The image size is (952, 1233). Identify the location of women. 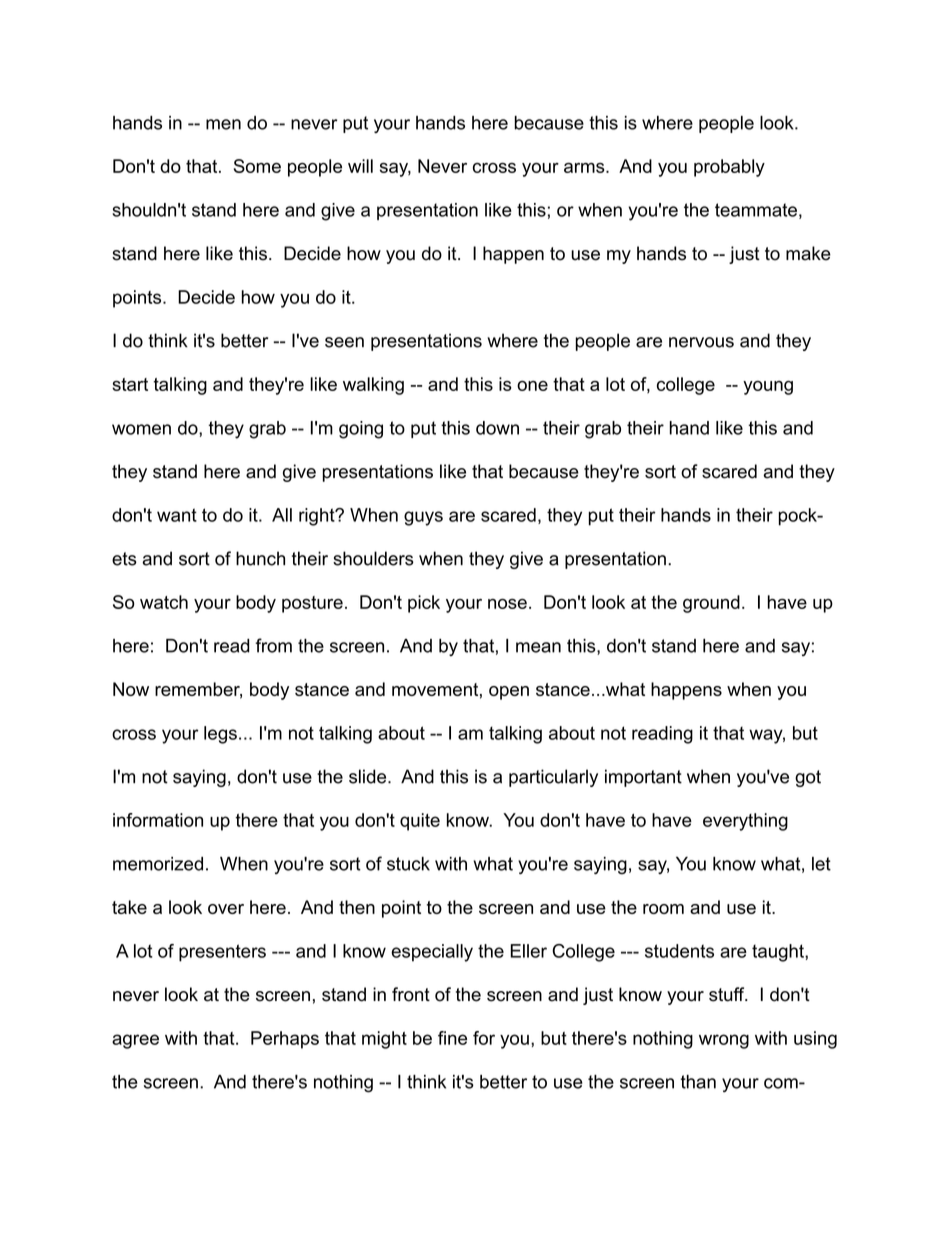
(141, 429).
